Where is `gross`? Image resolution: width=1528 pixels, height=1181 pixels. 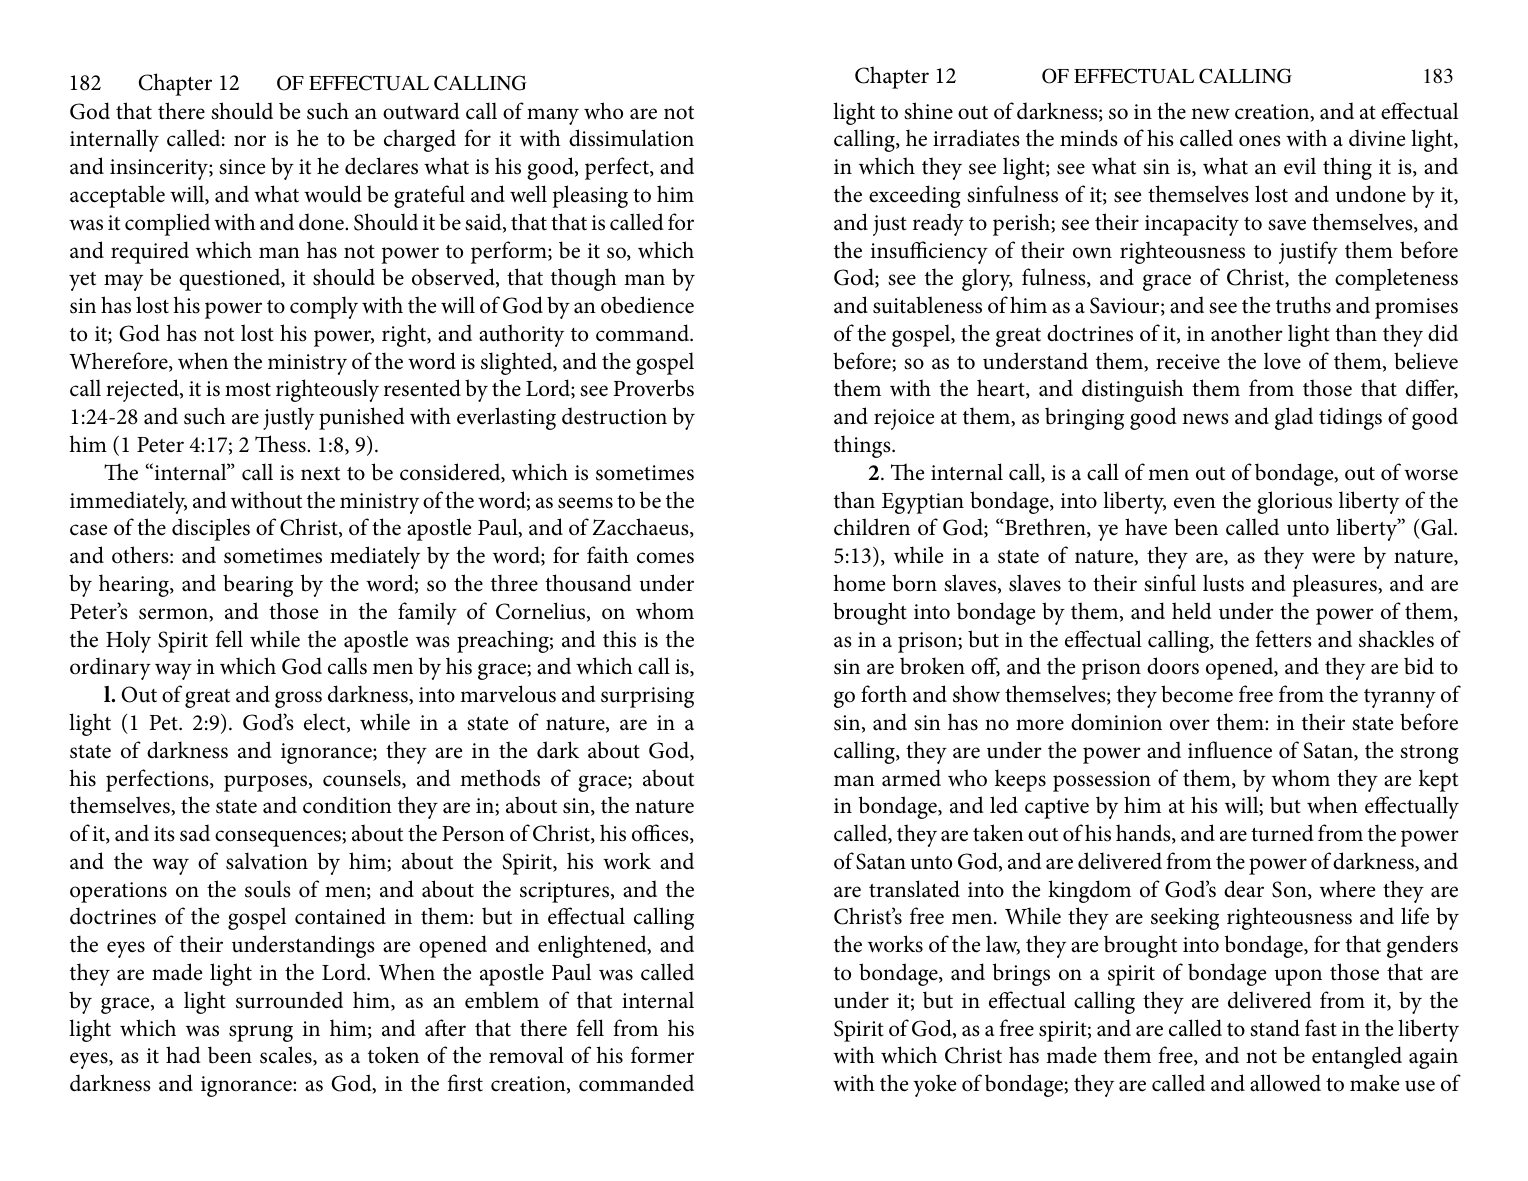 gross is located at coordinates (298, 699).
